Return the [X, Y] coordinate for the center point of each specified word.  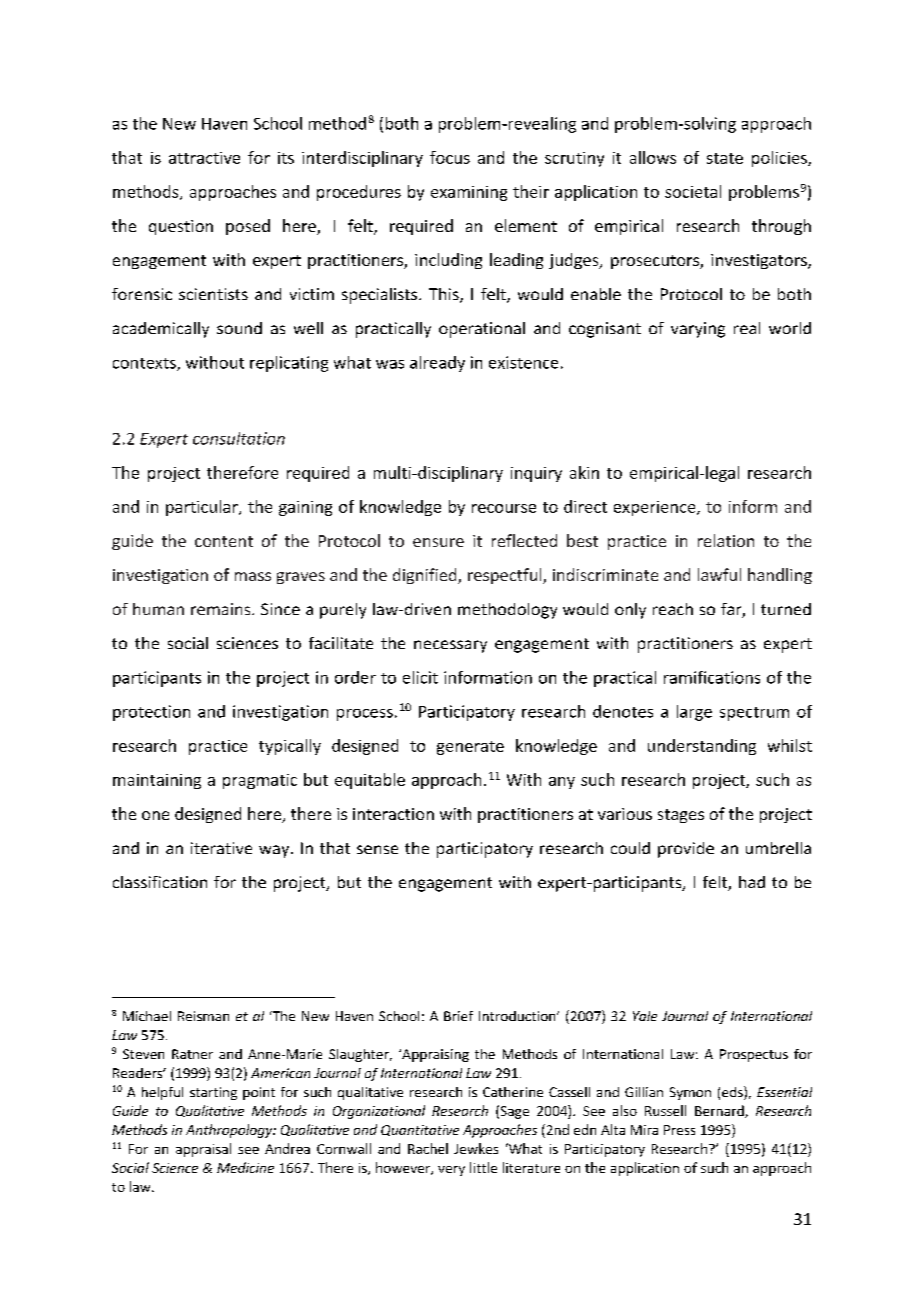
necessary [450, 646]
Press [679, 1130]
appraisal [203, 1150]
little [483, 1167]
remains [222, 609]
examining [469, 193]
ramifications [712, 677]
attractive [204, 158]
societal [693, 191]
